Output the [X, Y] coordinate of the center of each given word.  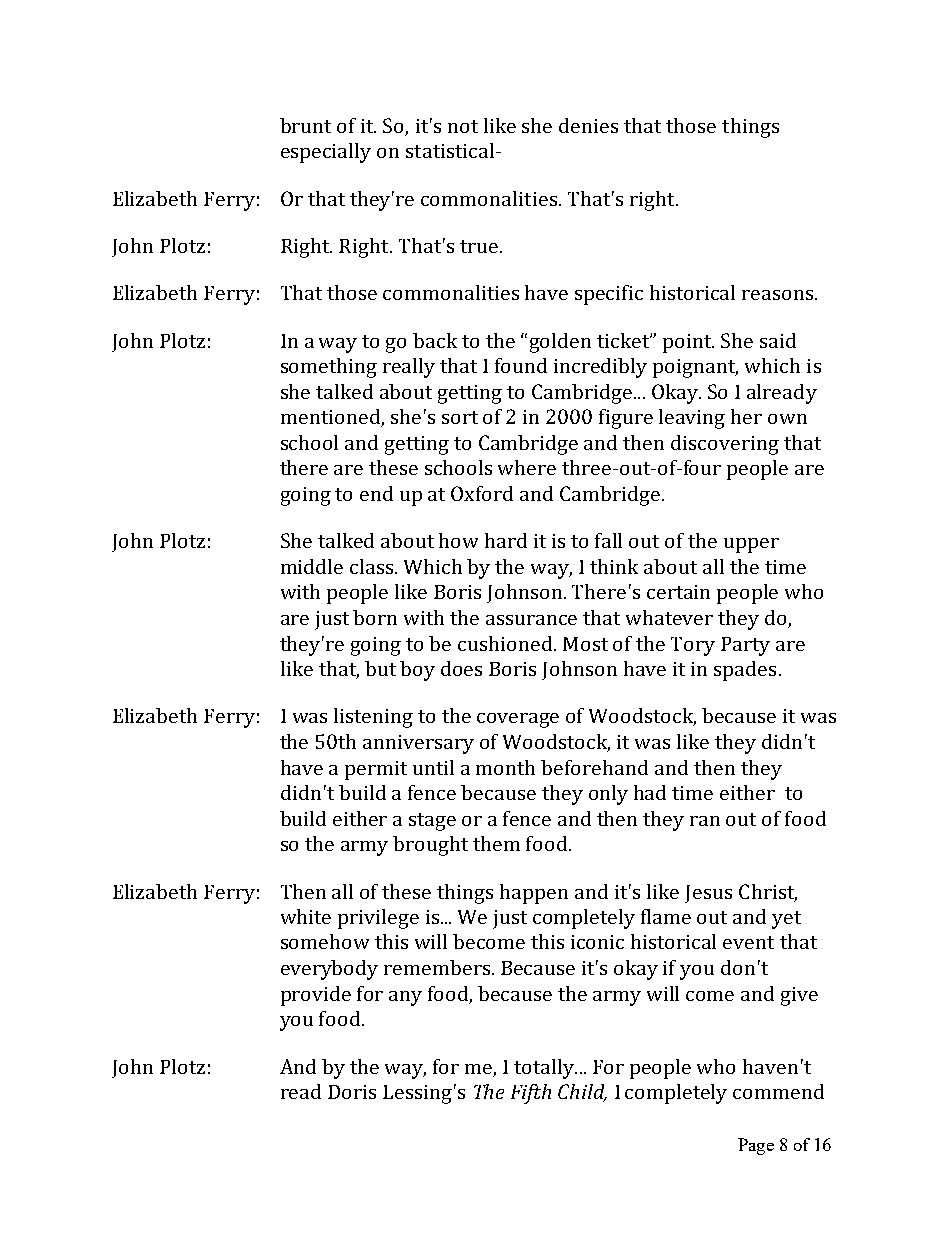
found [521, 365]
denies [588, 125]
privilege [378, 919]
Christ [768, 892]
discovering [725, 445]
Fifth [531, 1094]
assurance [531, 620]
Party [745, 646]
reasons [779, 295]
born [375, 617]
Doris [352, 1092]
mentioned [331, 418]
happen [534, 894]
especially [326, 153]
